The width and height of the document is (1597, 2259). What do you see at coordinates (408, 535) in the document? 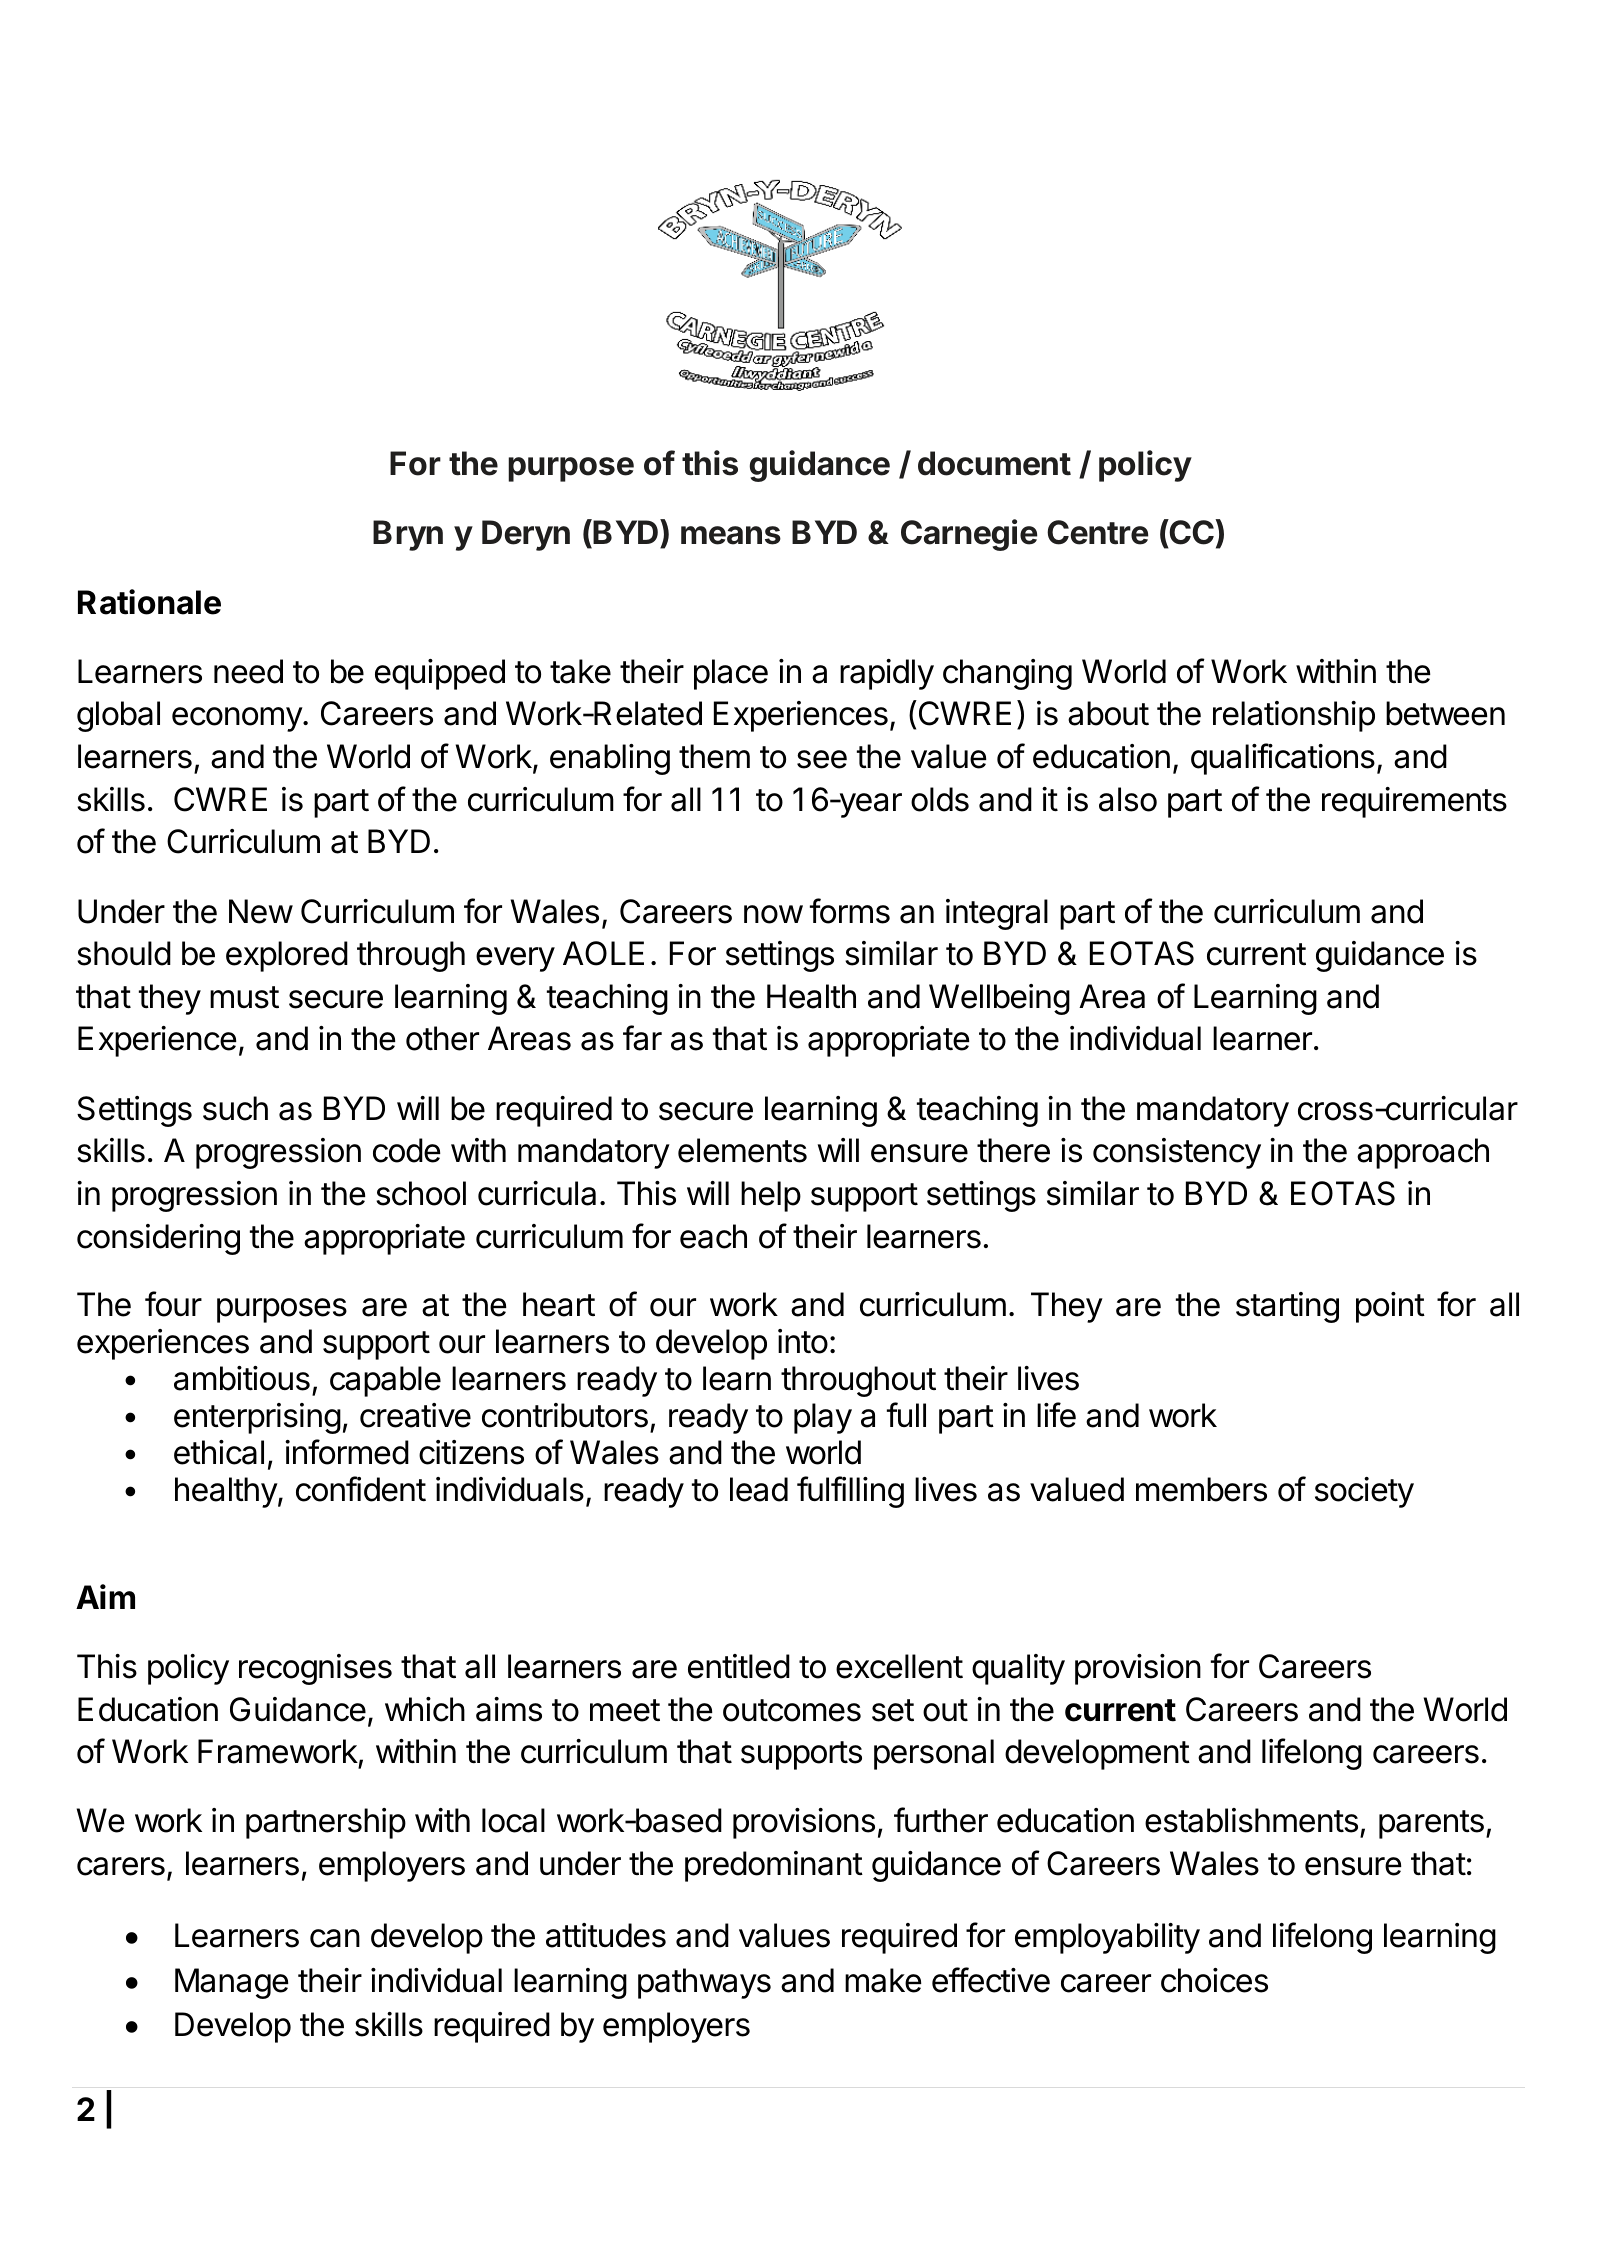
I see `Bryn` at bounding box center [408, 535].
